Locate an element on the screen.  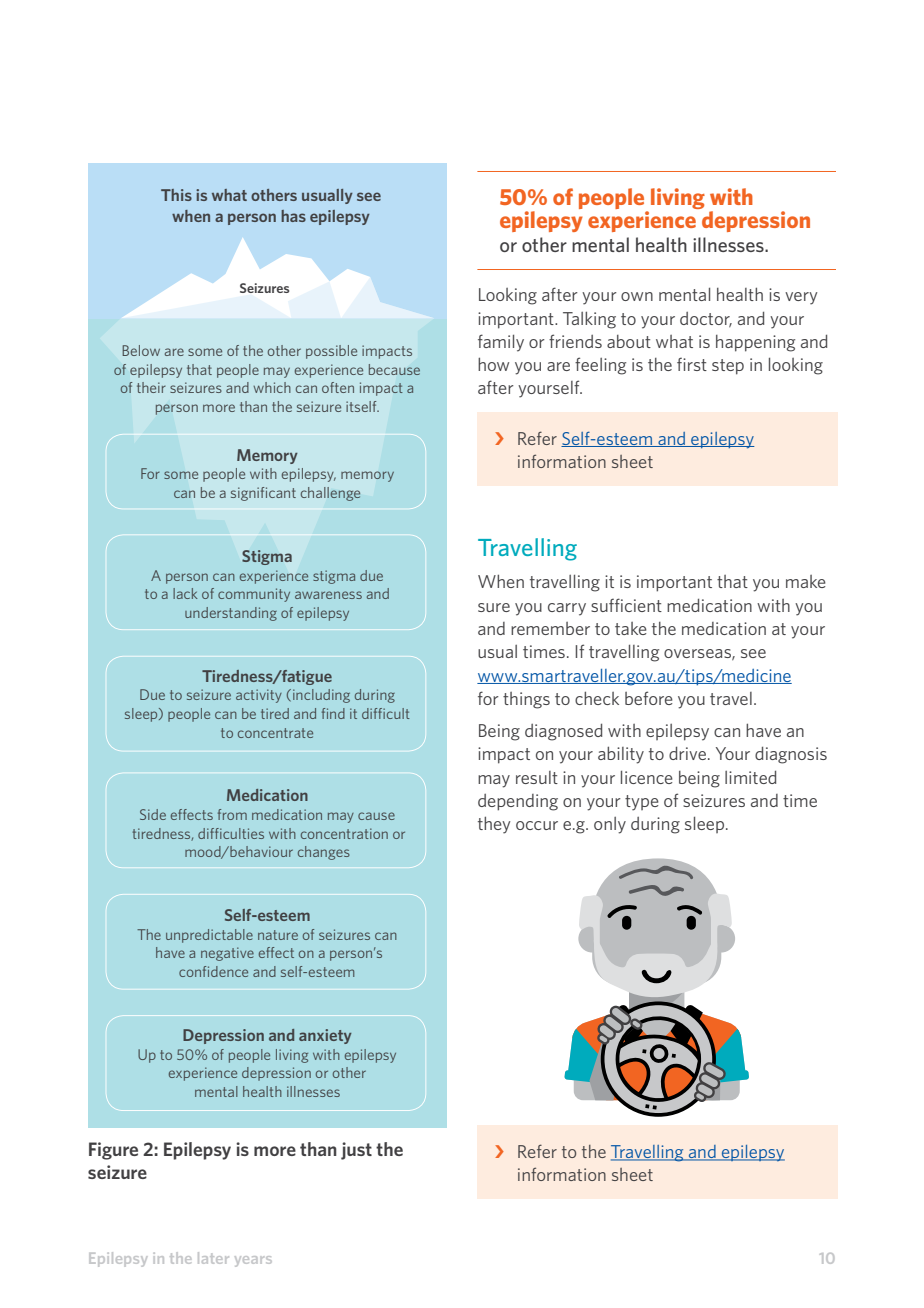
significant is located at coordinates (263, 494).
